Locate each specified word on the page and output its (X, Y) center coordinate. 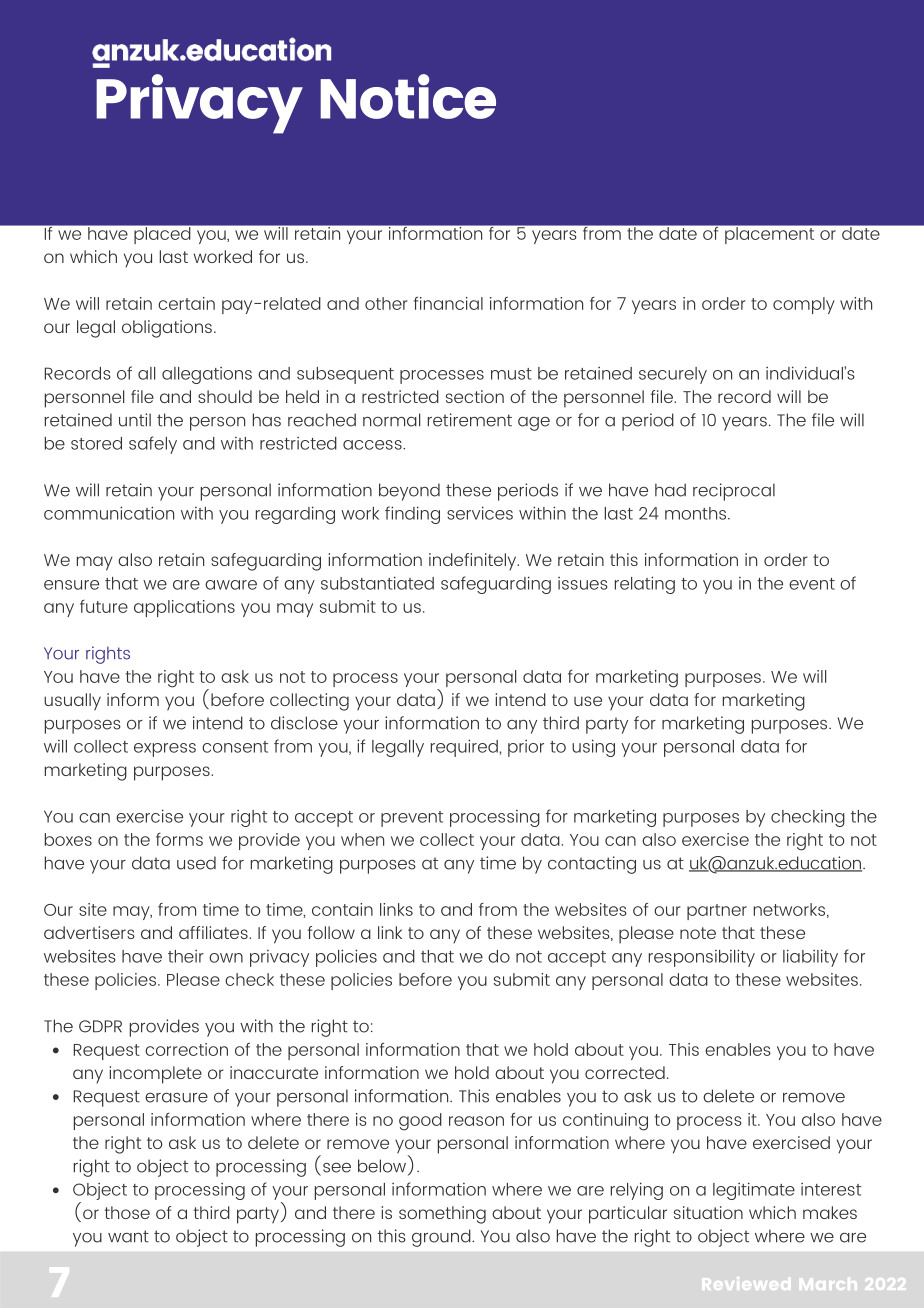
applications (184, 608)
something (442, 1215)
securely (673, 375)
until (135, 420)
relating (645, 585)
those (127, 1212)
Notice (408, 96)
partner (717, 912)
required (465, 748)
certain (186, 303)
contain (342, 909)
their (186, 956)
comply (804, 305)
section (475, 396)
